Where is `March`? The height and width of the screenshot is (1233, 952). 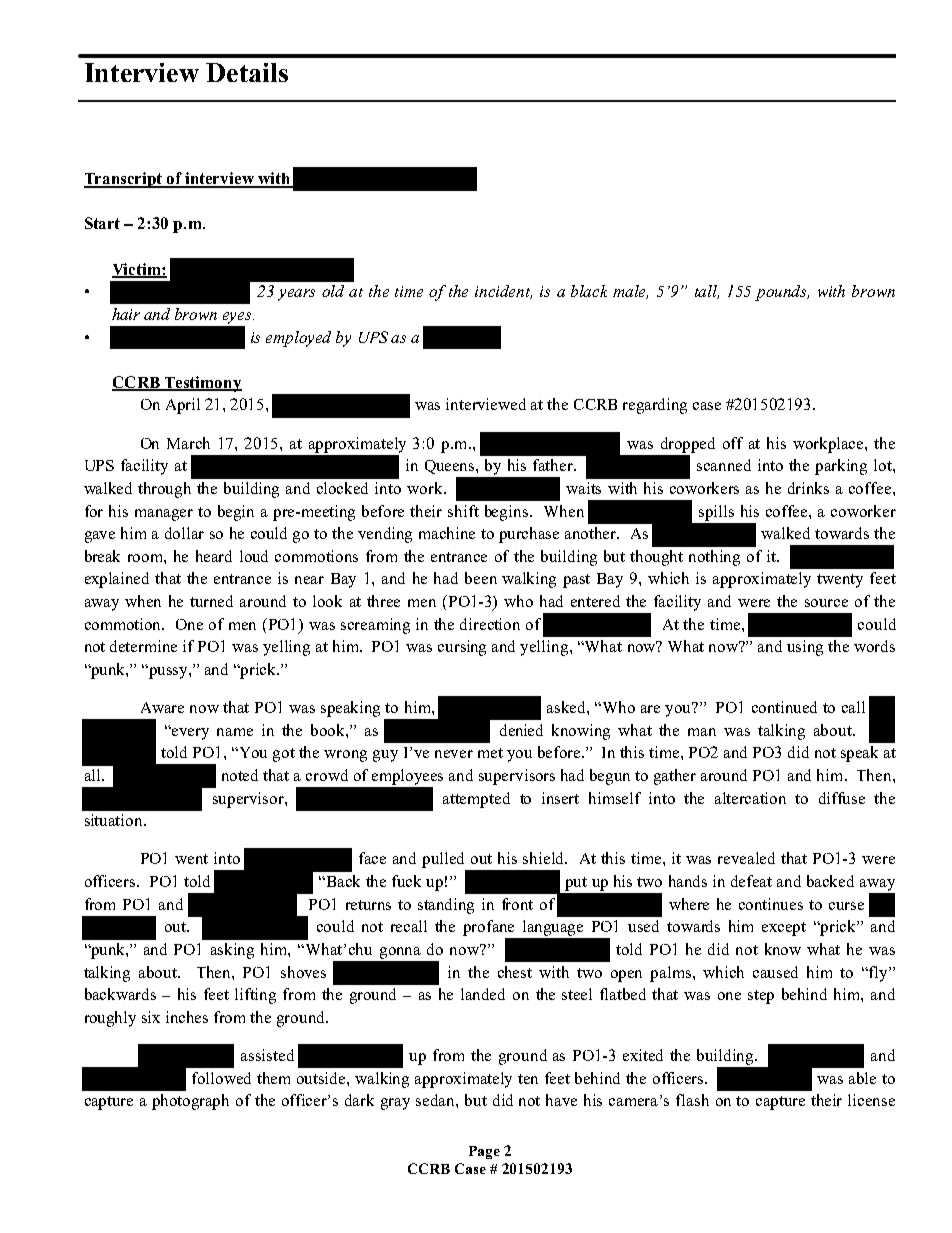 March is located at coordinates (188, 443).
